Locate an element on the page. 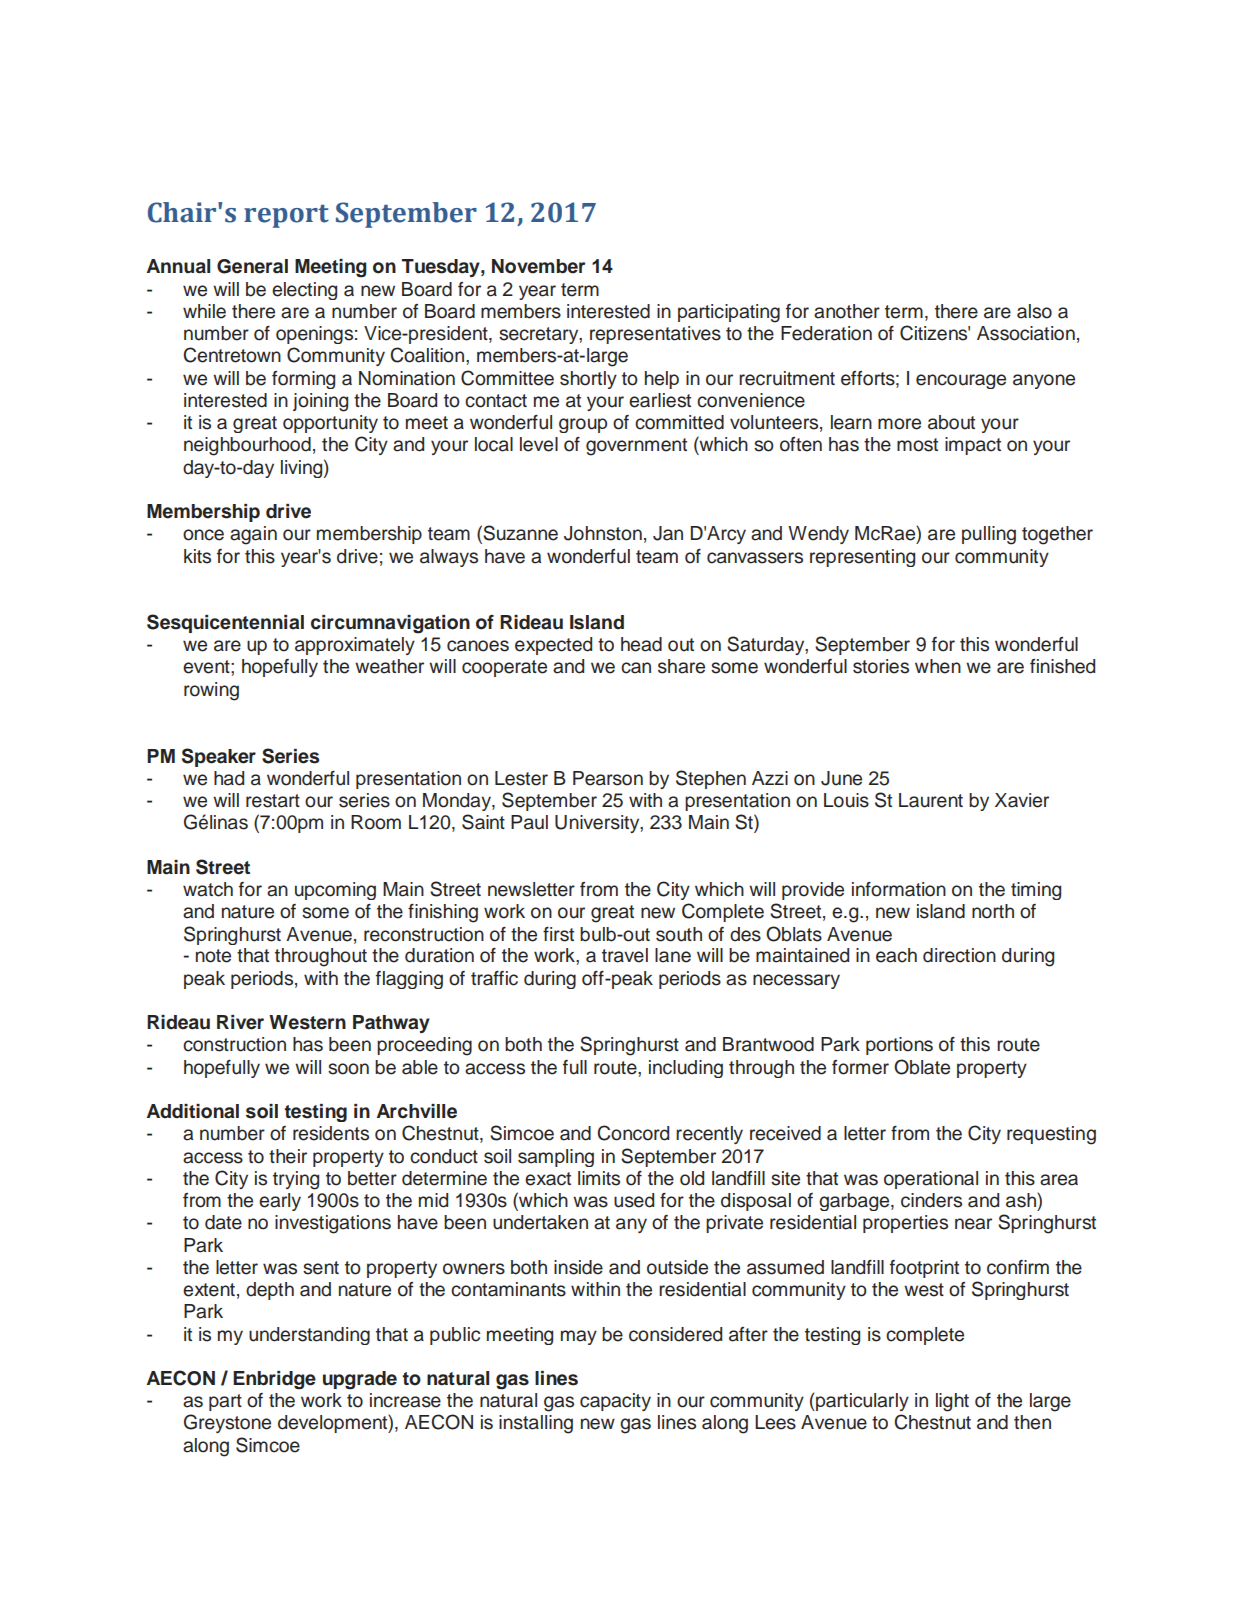 This document has height=1611, width=1245. November is located at coordinates (538, 266).
